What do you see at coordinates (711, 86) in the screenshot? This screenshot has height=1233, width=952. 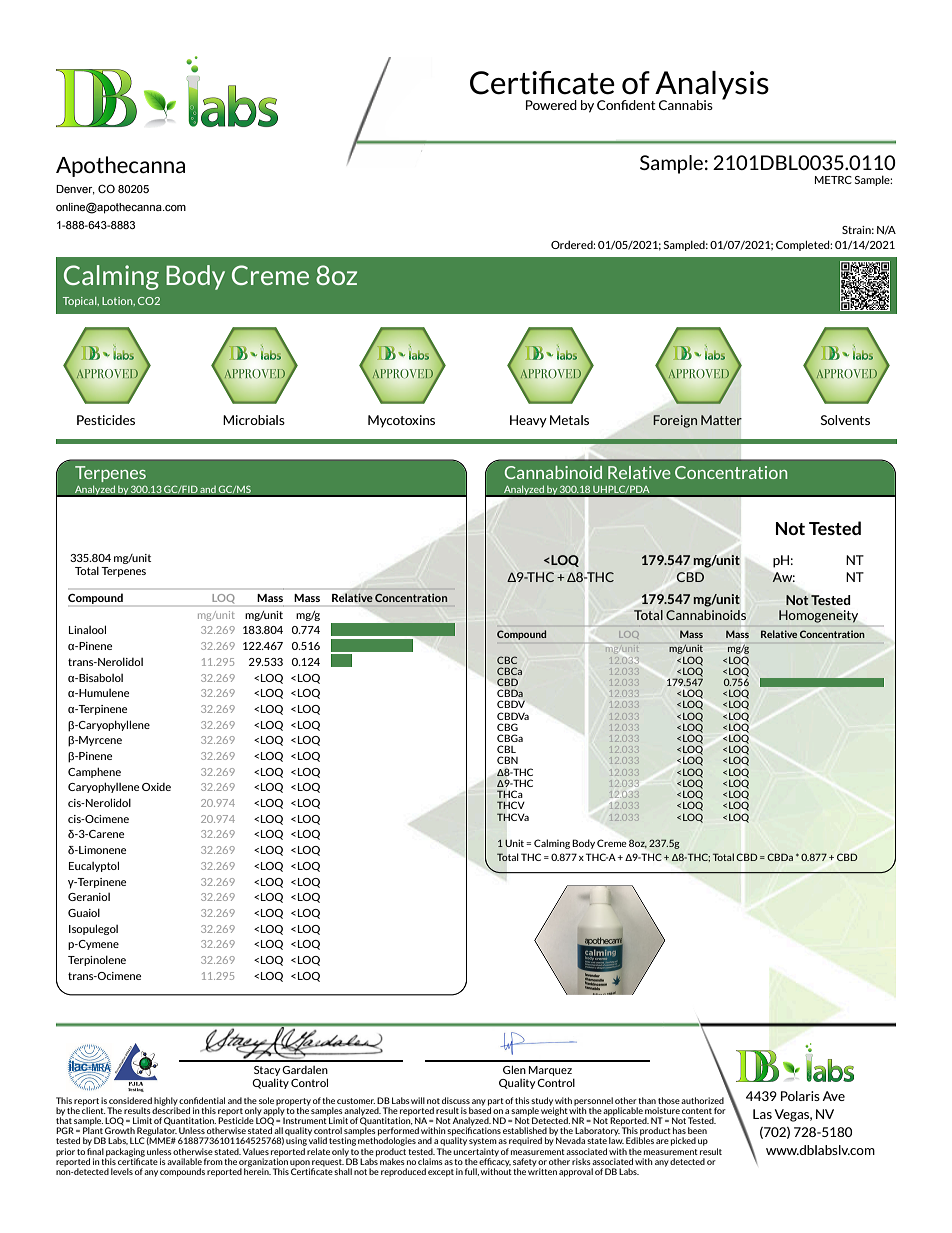 I see `Analysis` at bounding box center [711, 86].
